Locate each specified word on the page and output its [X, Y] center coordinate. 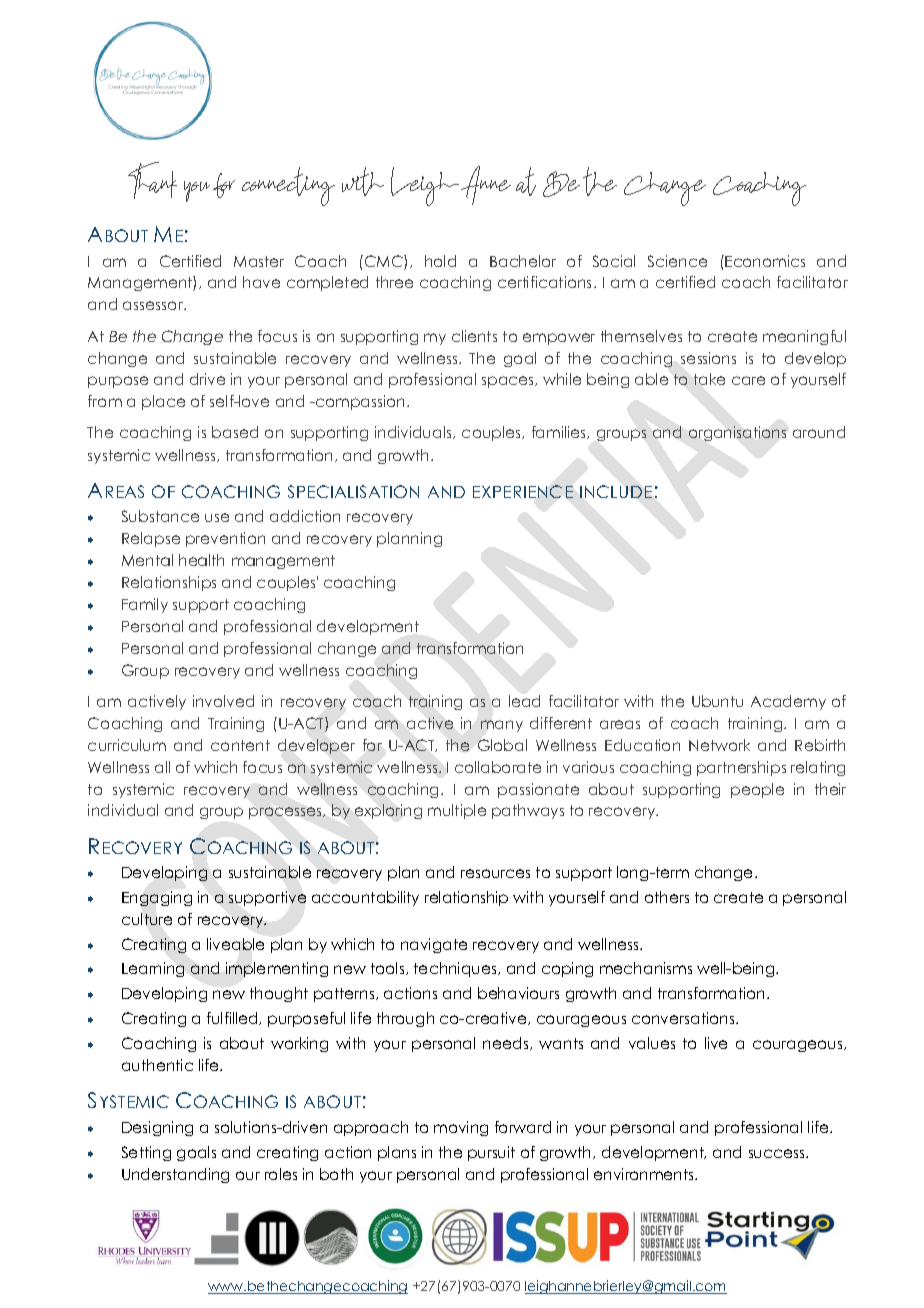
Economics [764, 261]
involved [223, 701]
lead [524, 701]
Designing [157, 1128]
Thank [152, 180]
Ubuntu [717, 701]
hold [440, 261]
